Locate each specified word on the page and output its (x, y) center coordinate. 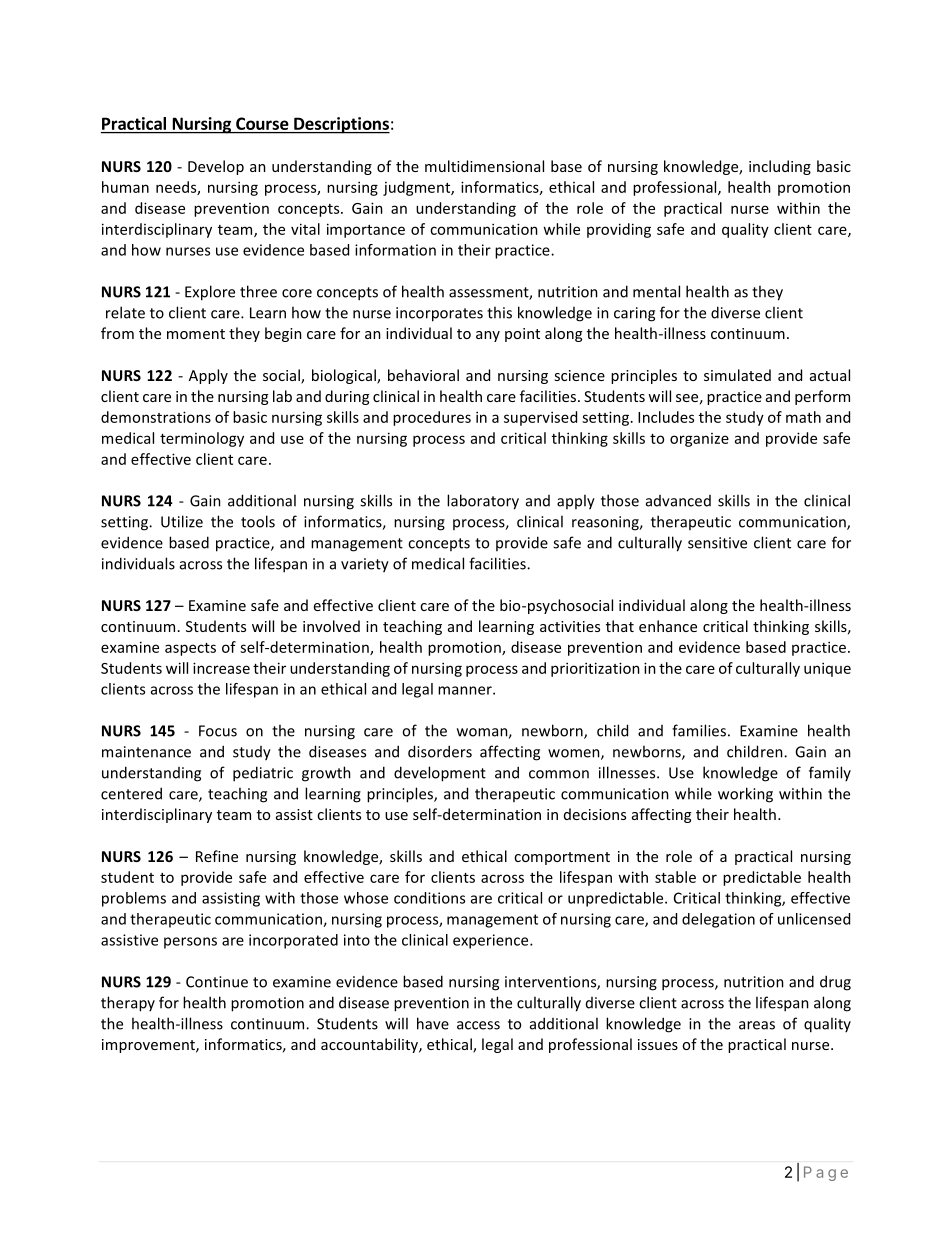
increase (221, 668)
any (488, 336)
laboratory (483, 502)
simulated (737, 375)
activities (570, 626)
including (780, 167)
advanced (678, 501)
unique (827, 669)
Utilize (182, 521)
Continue (217, 982)
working (745, 795)
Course (262, 125)
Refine (217, 856)
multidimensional (484, 166)
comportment (562, 858)
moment (196, 334)
